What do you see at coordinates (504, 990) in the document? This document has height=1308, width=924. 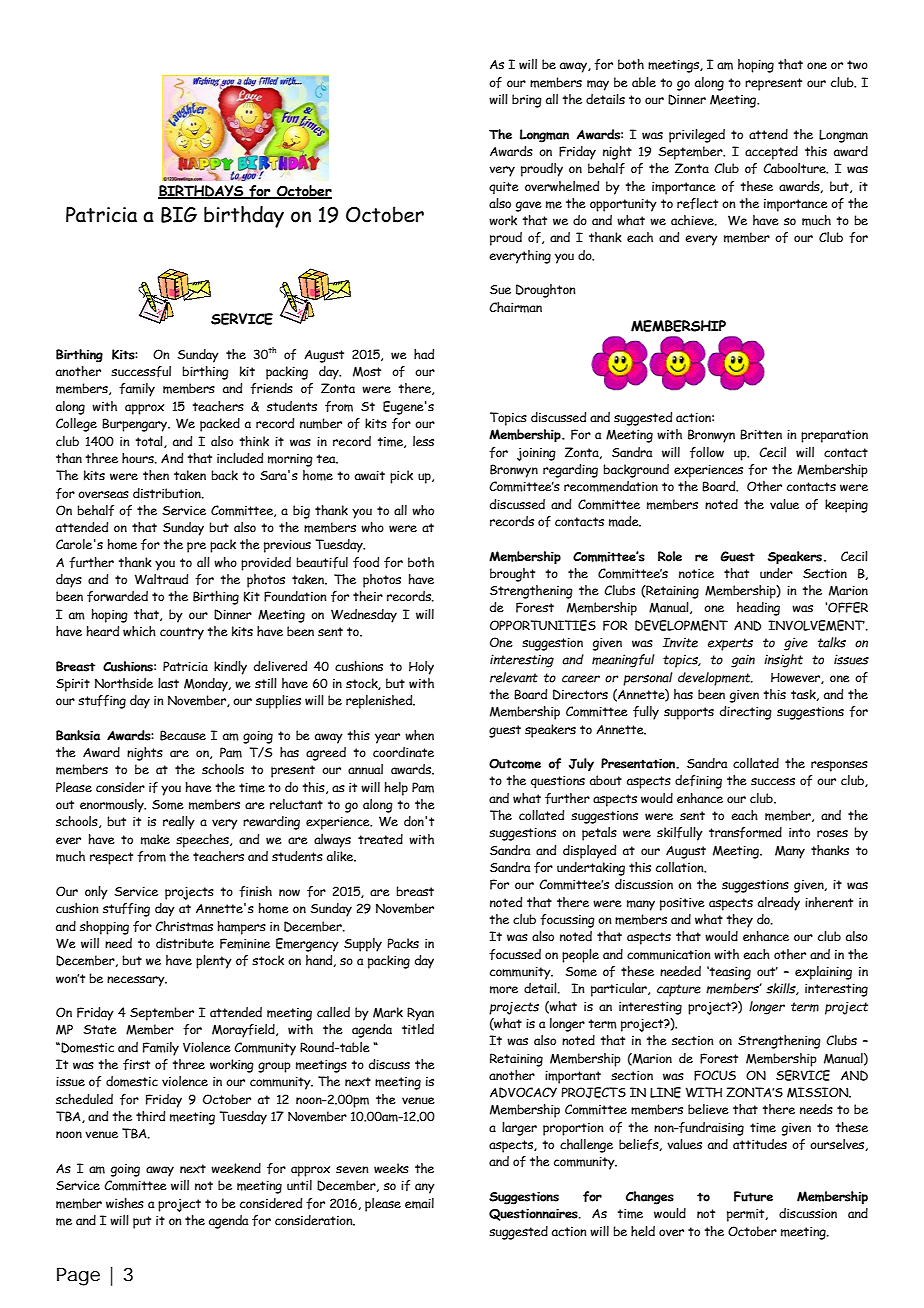 I see `more` at bounding box center [504, 990].
